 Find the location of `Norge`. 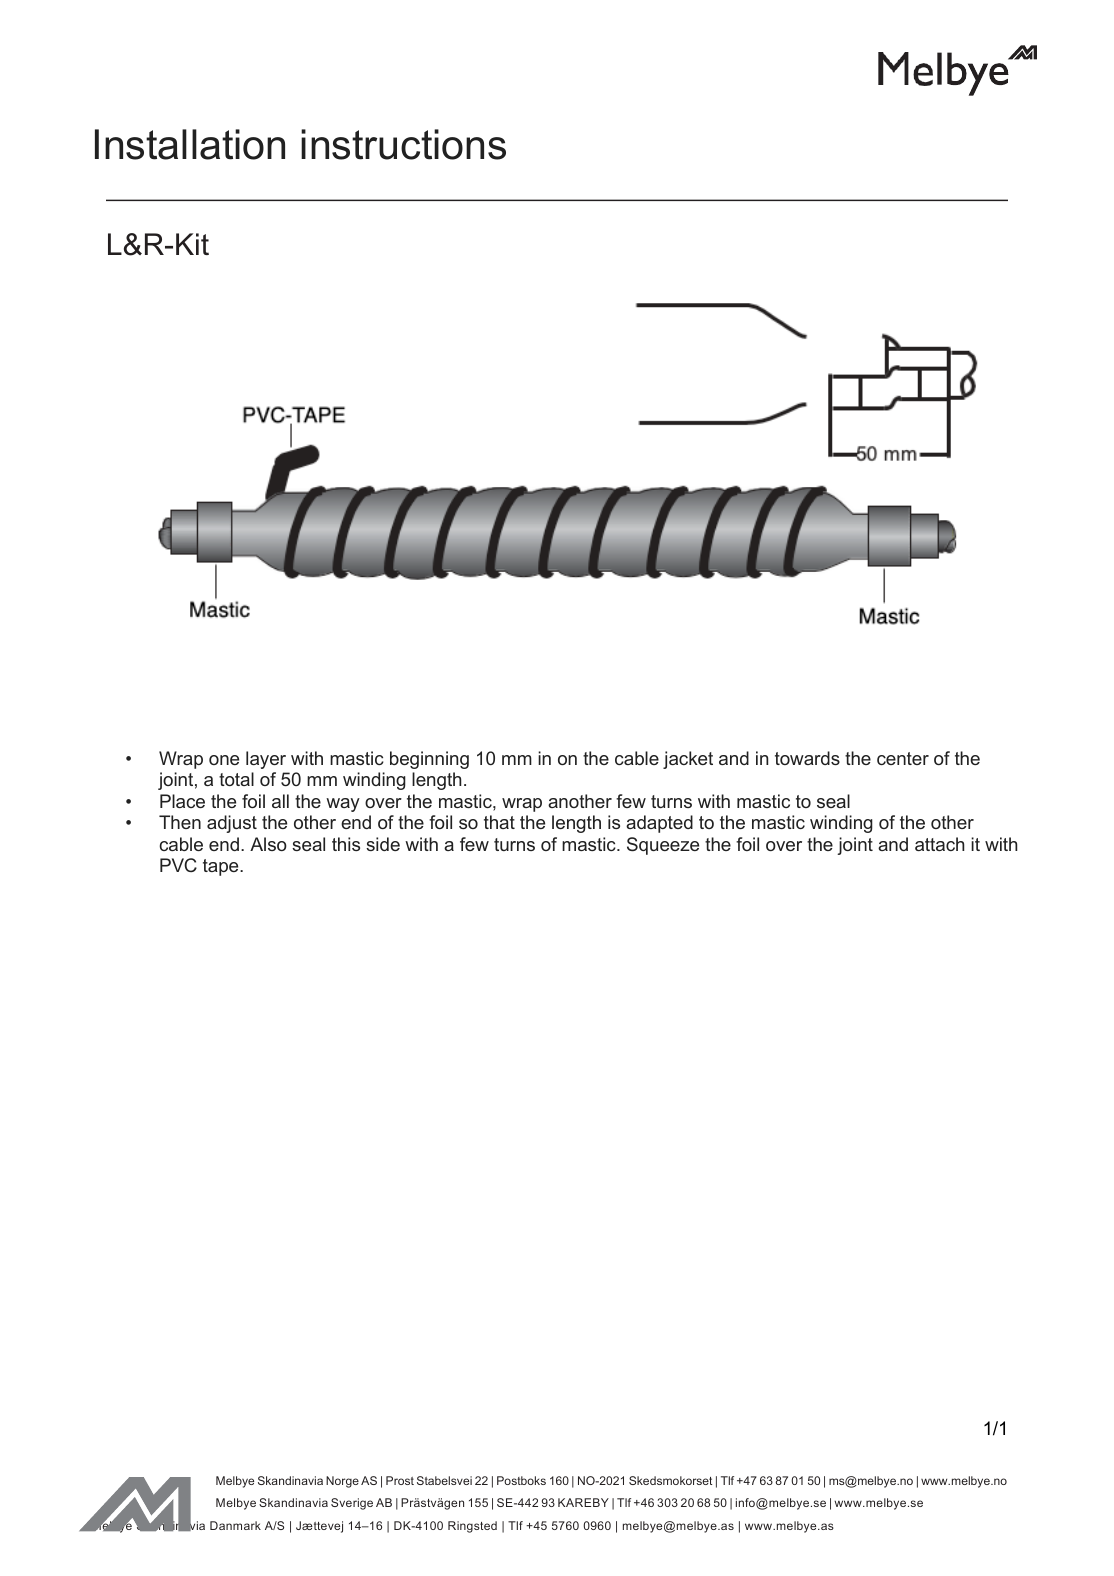

Norge is located at coordinates (342, 1482).
